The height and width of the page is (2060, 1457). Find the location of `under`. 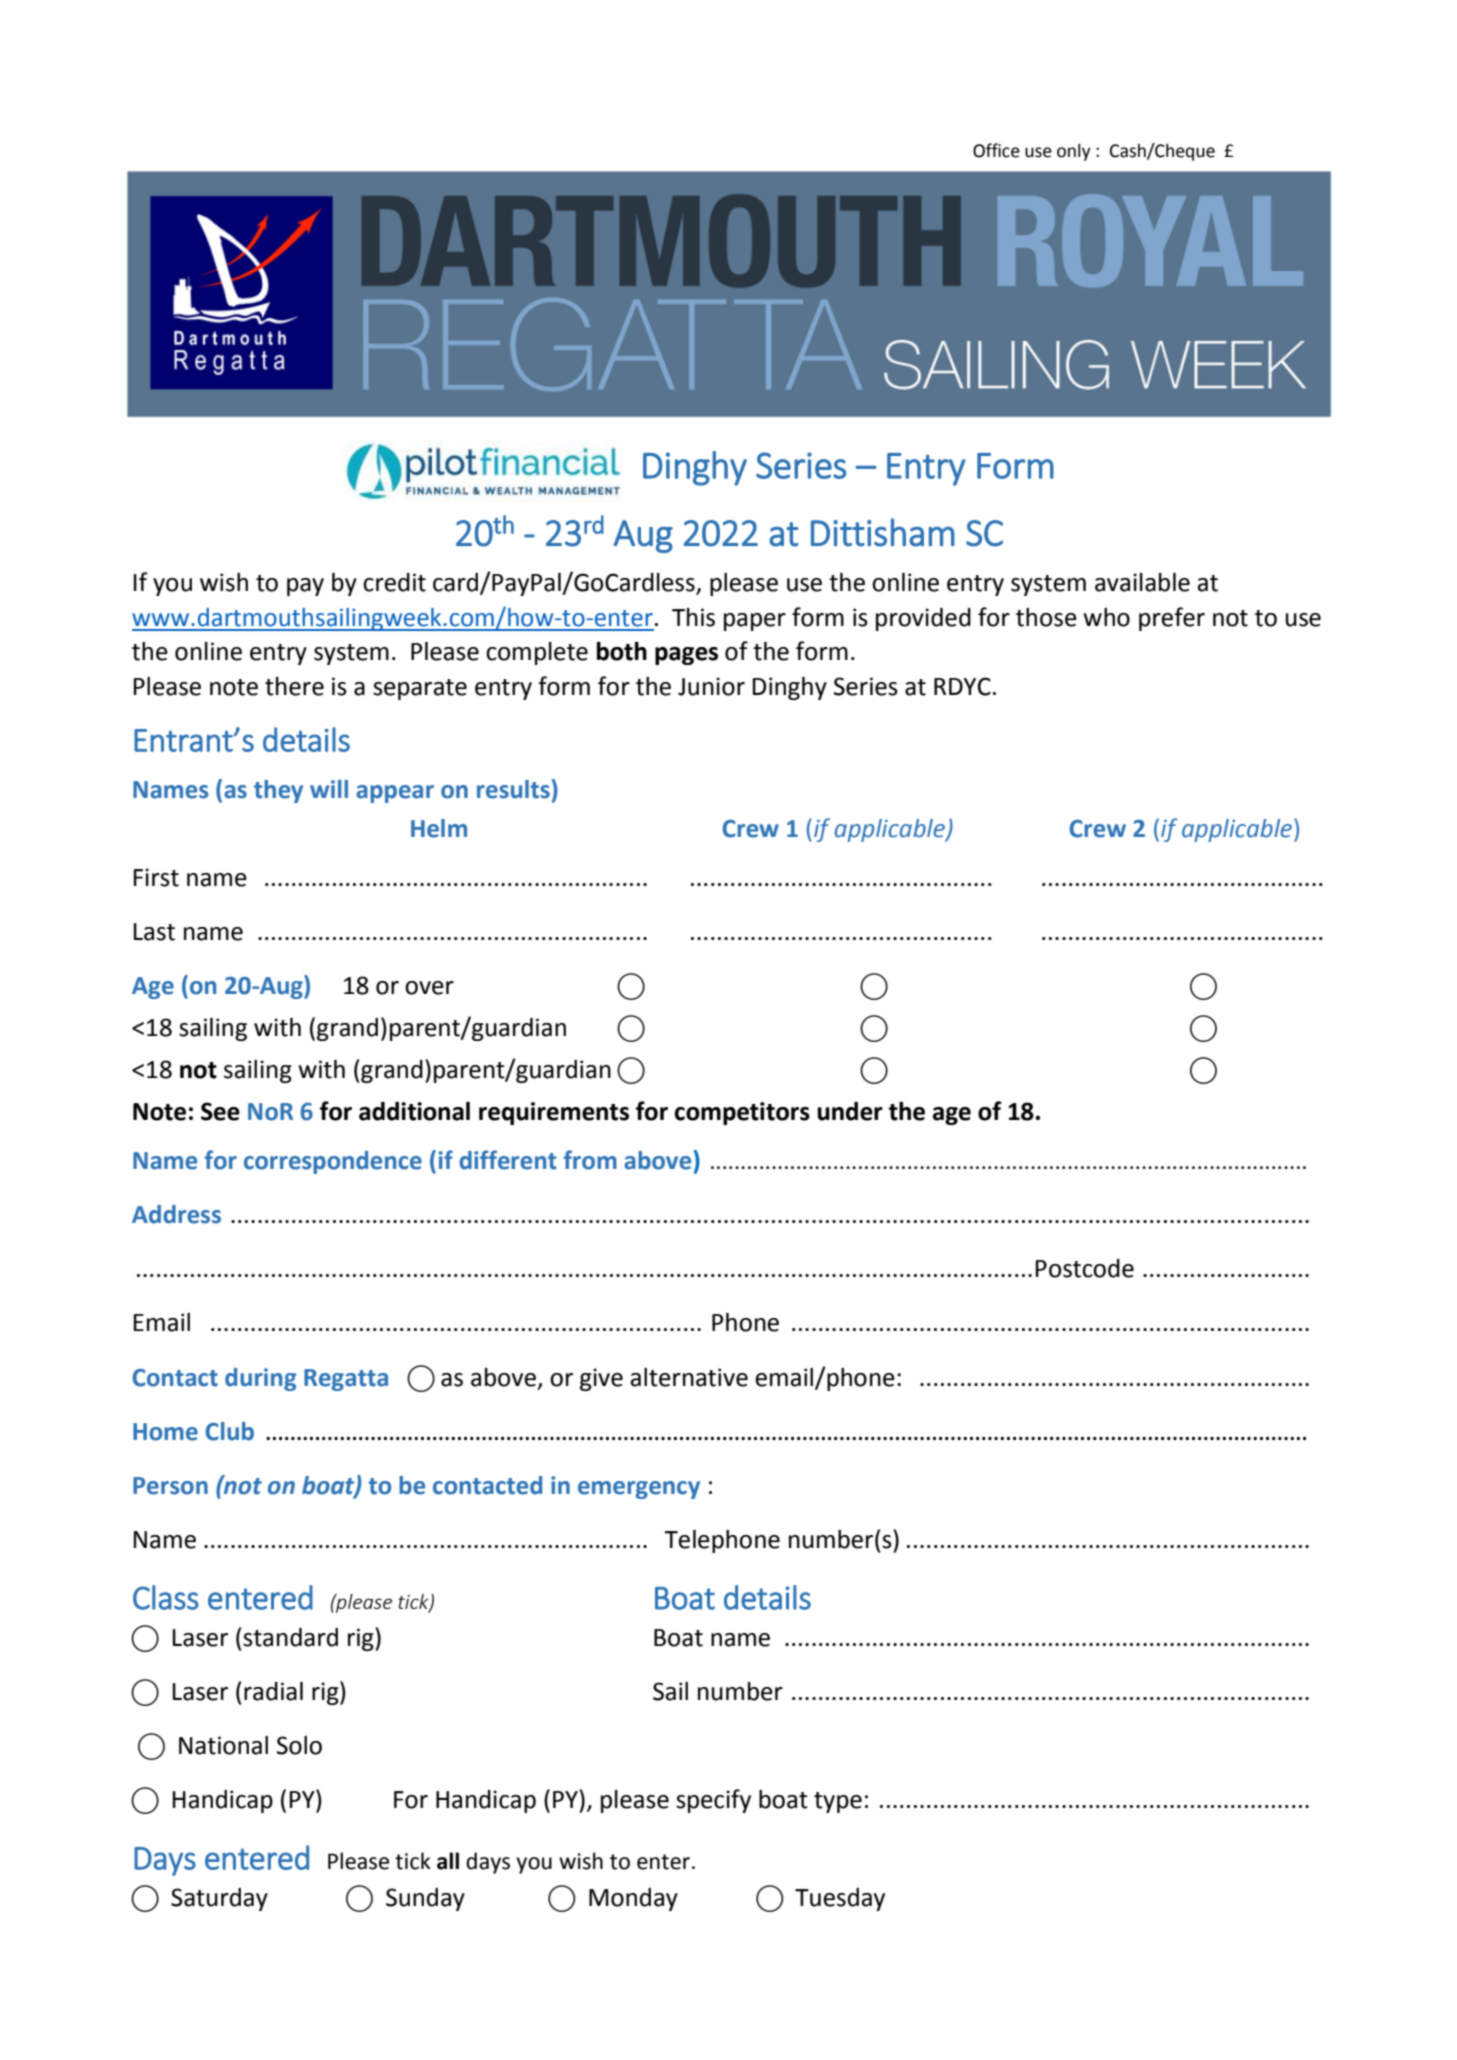

under is located at coordinates (850, 1111).
